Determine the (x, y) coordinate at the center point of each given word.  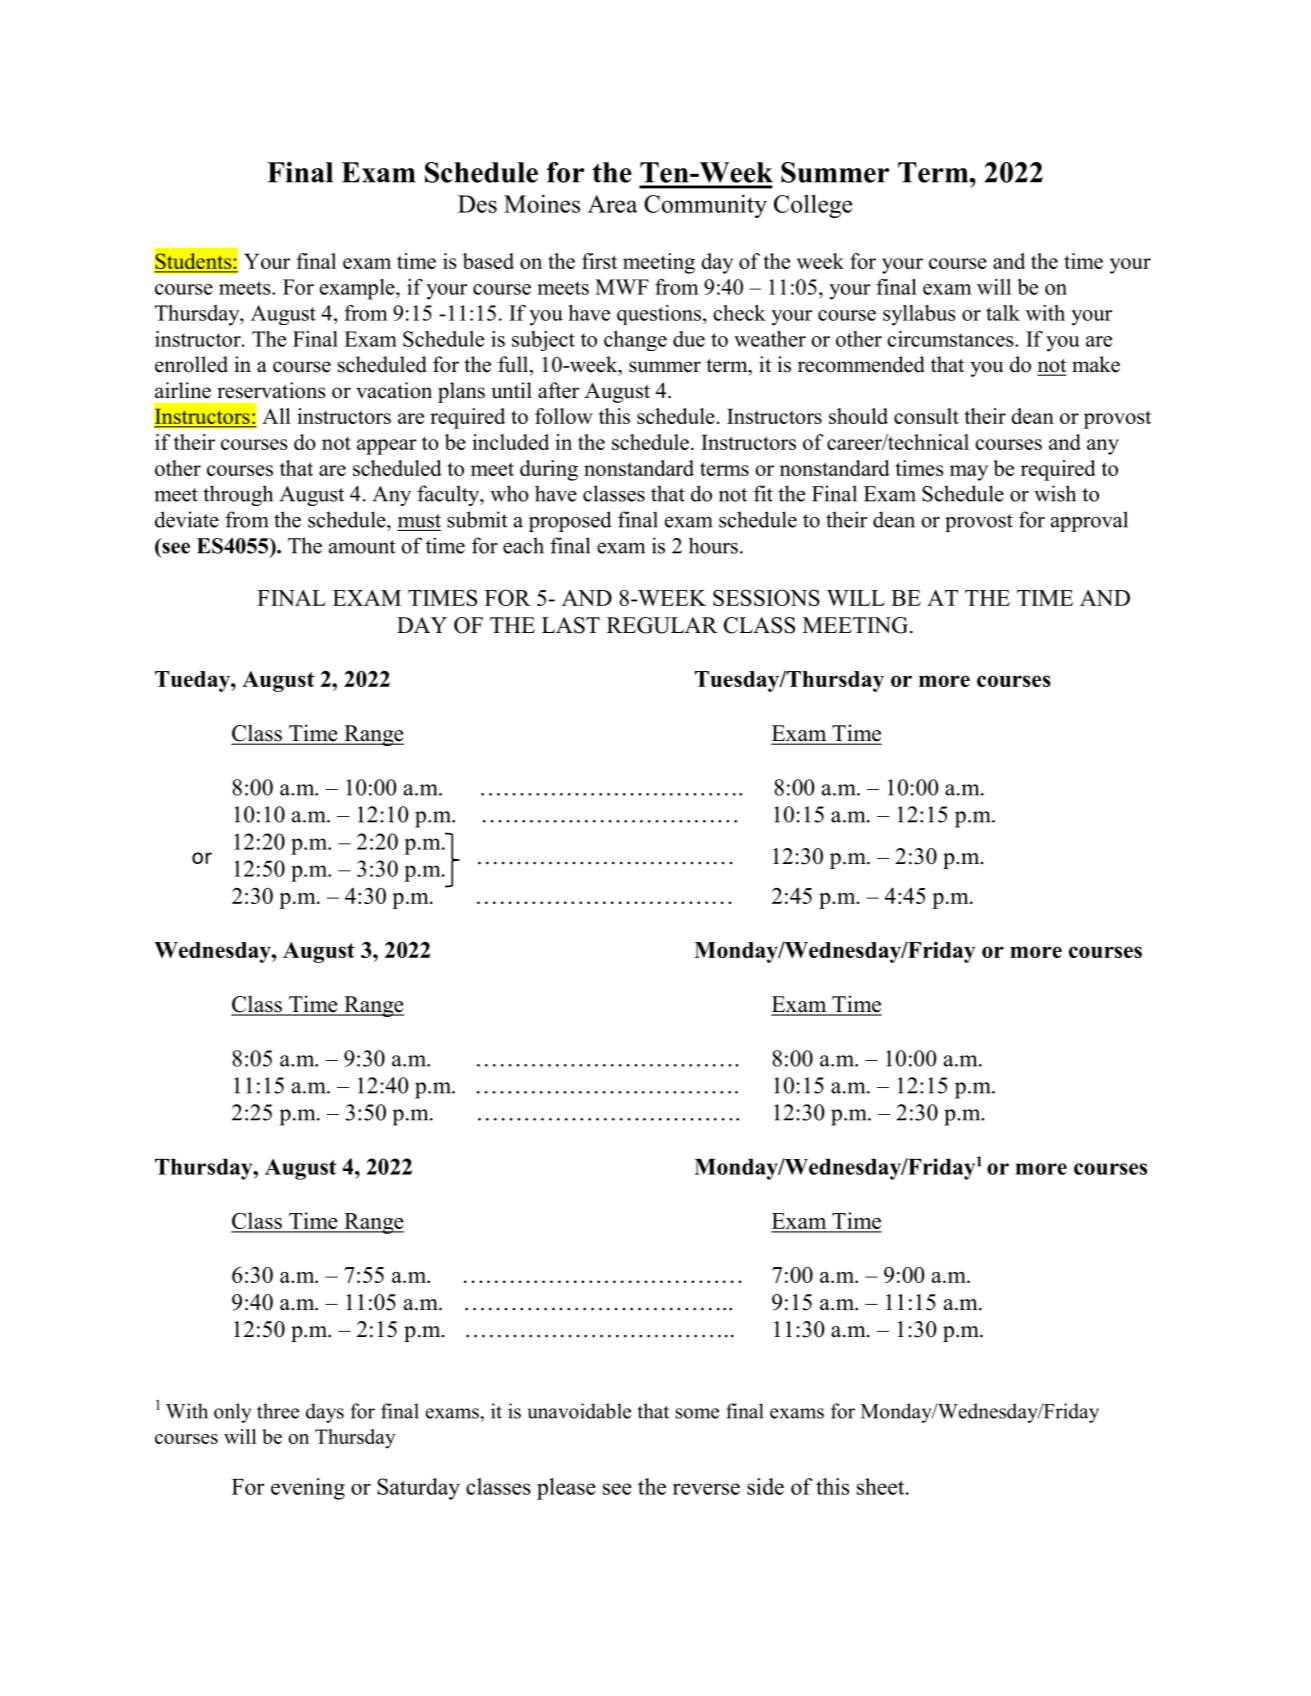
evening (308, 1489)
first (599, 261)
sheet (882, 1486)
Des (477, 204)
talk (1003, 313)
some (697, 1413)
